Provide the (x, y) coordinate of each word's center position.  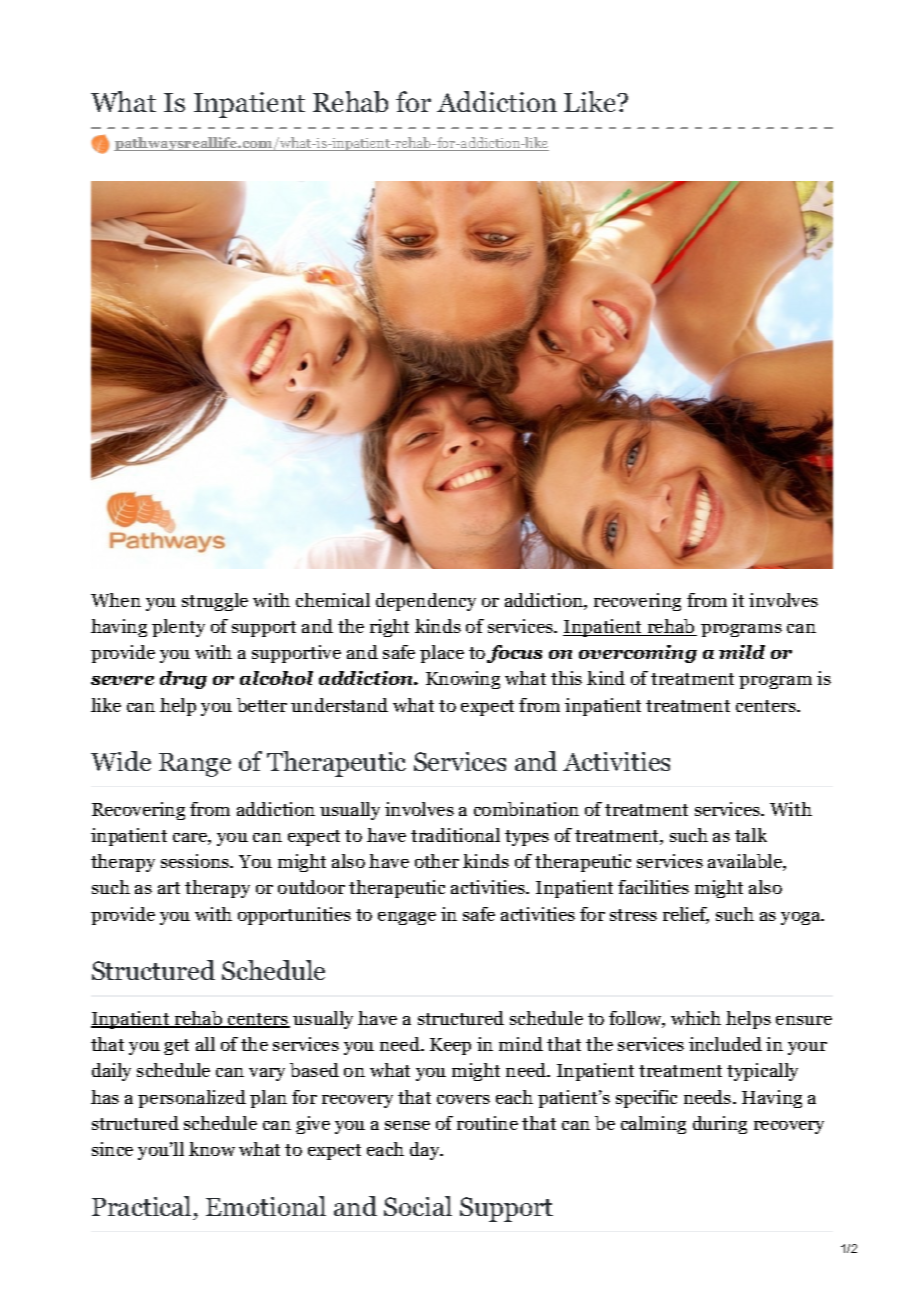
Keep (450, 1046)
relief (686, 915)
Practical (141, 1206)
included (725, 1044)
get (176, 1047)
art (169, 888)
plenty (178, 628)
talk (751, 835)
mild (742, 652)
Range (195, 765)
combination (526, 809)
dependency (426, 602)
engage (407, 918)
